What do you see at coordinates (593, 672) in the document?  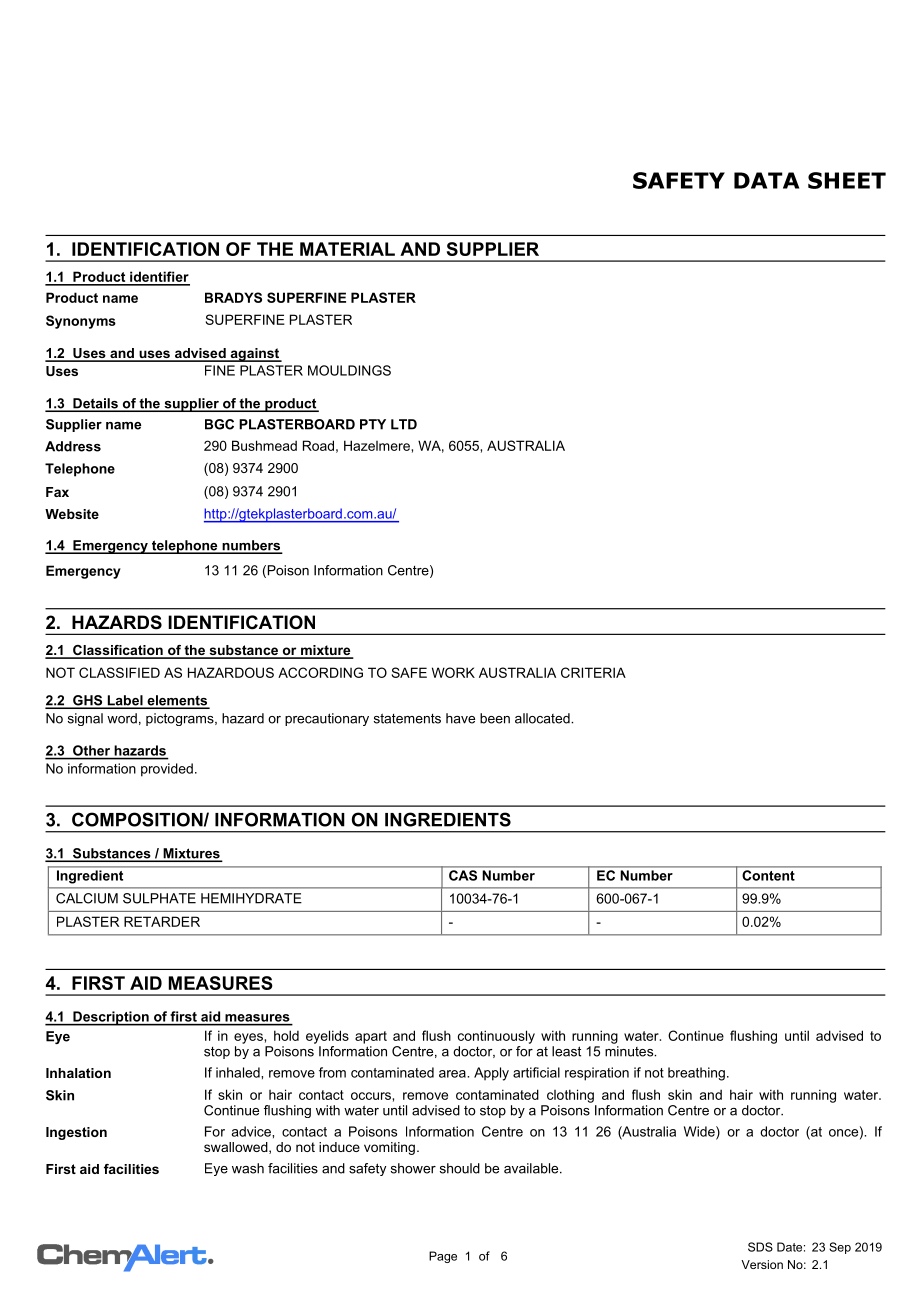 I see `CRITERIA` at bounding box center [593, 672].
